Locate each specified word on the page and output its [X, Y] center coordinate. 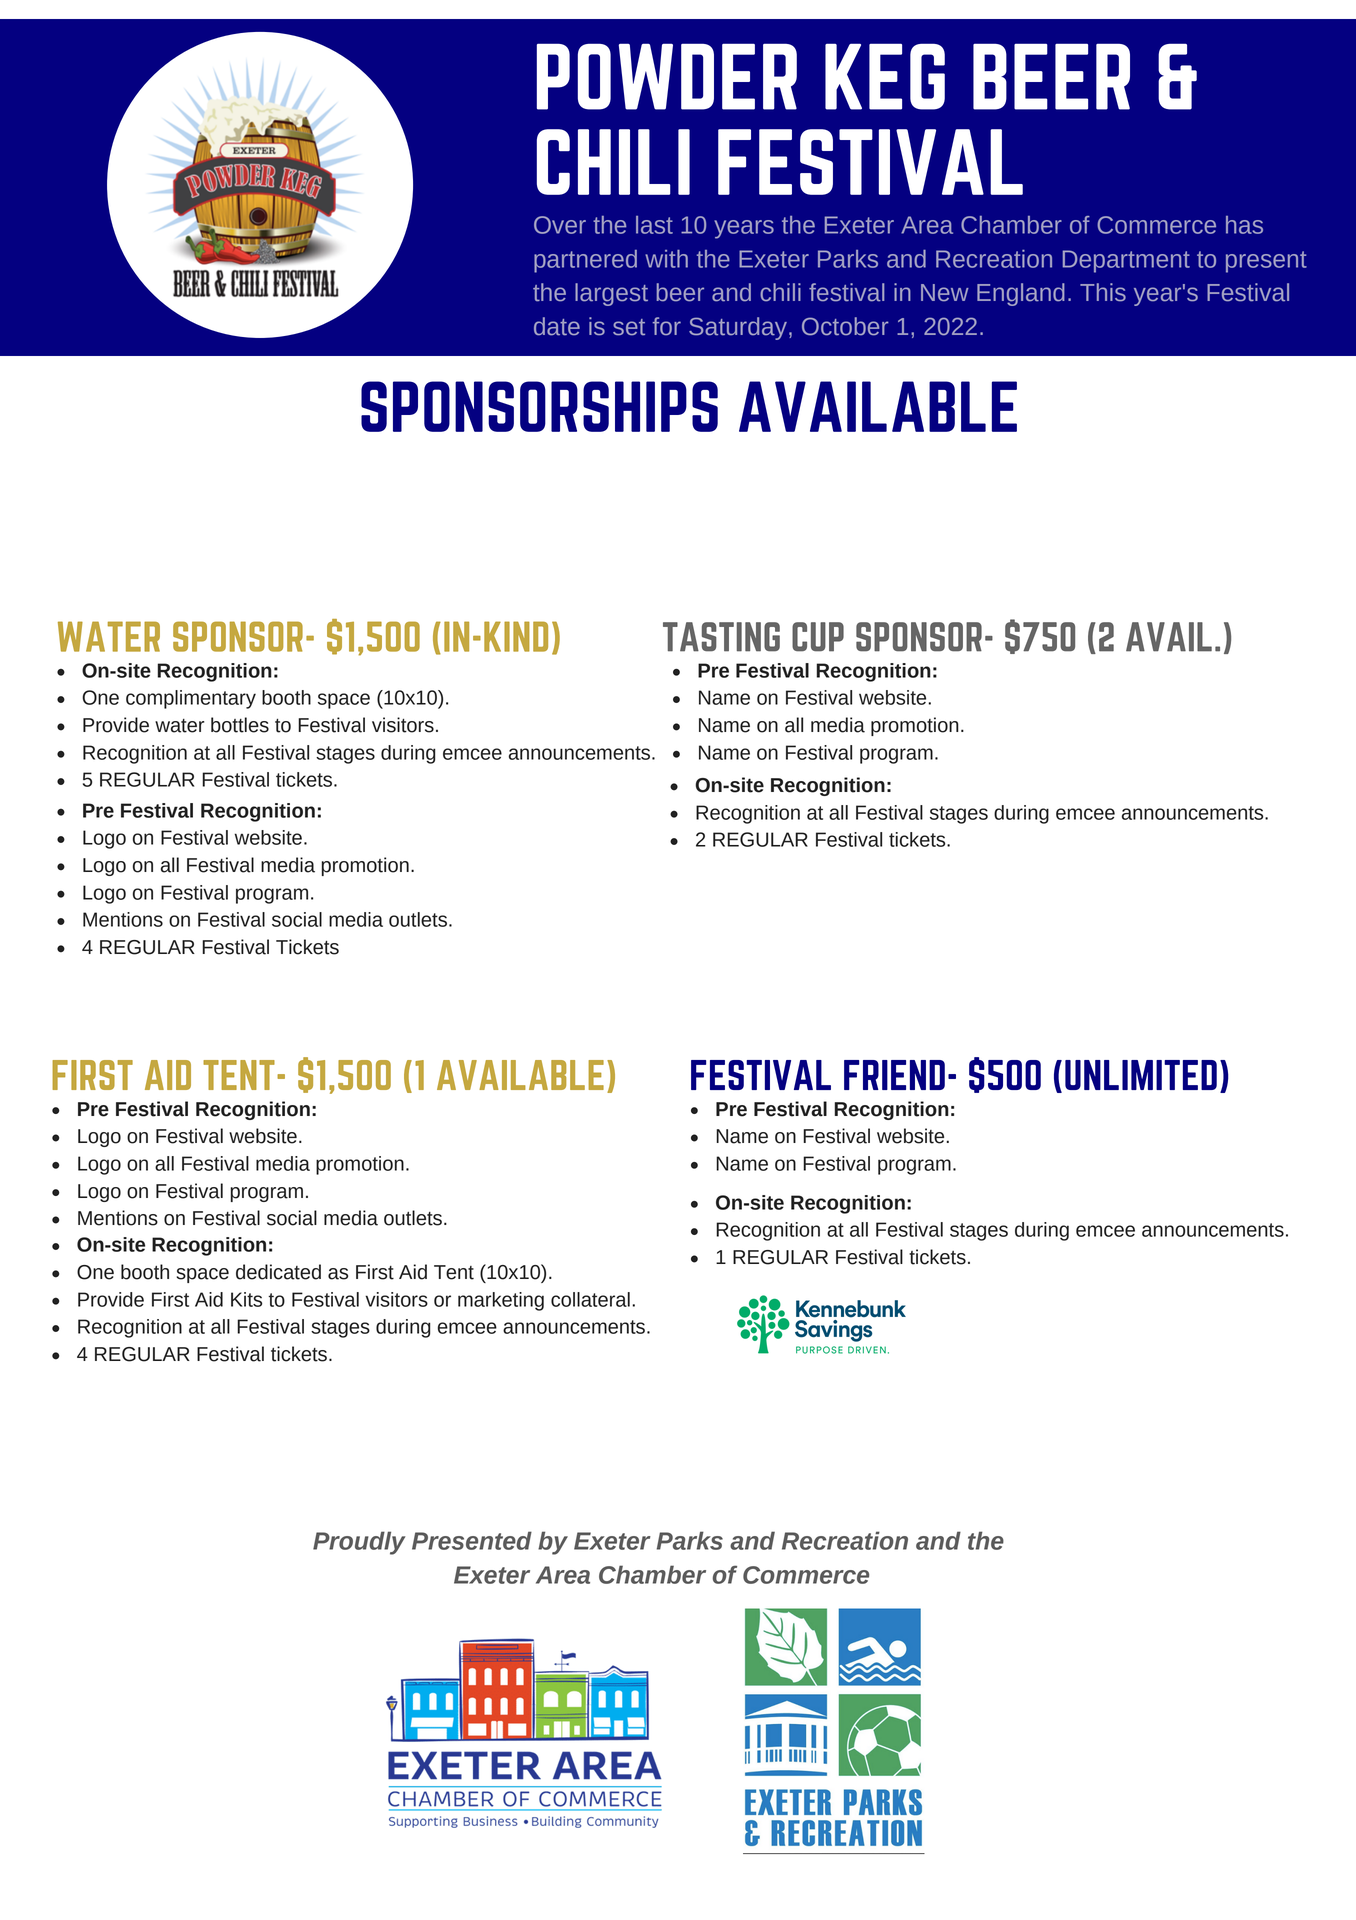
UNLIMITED [1141, 1075]
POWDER [667, 76]
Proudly [359, 1543]
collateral [590, 1299]
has [1244, 225]
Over [560, 225]
